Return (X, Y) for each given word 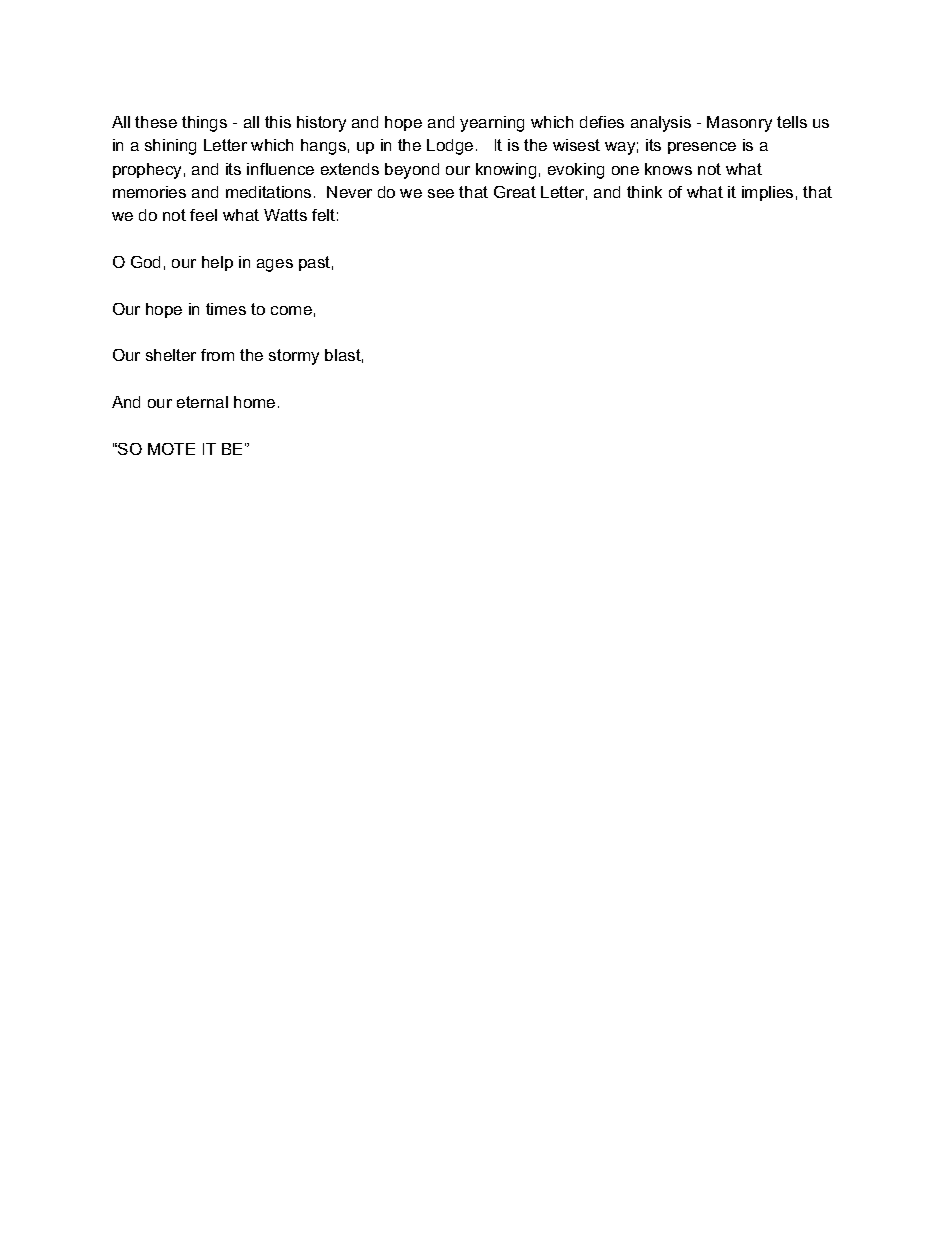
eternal (202, 402)
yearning (492, 124)
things (204, 124)
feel (203, 215)
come (291, 310)
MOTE (171, 449)
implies (767, 193)
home (254, 402)
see (441, 193)
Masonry (739, 124)
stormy (294, 357)
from (217, 355)
